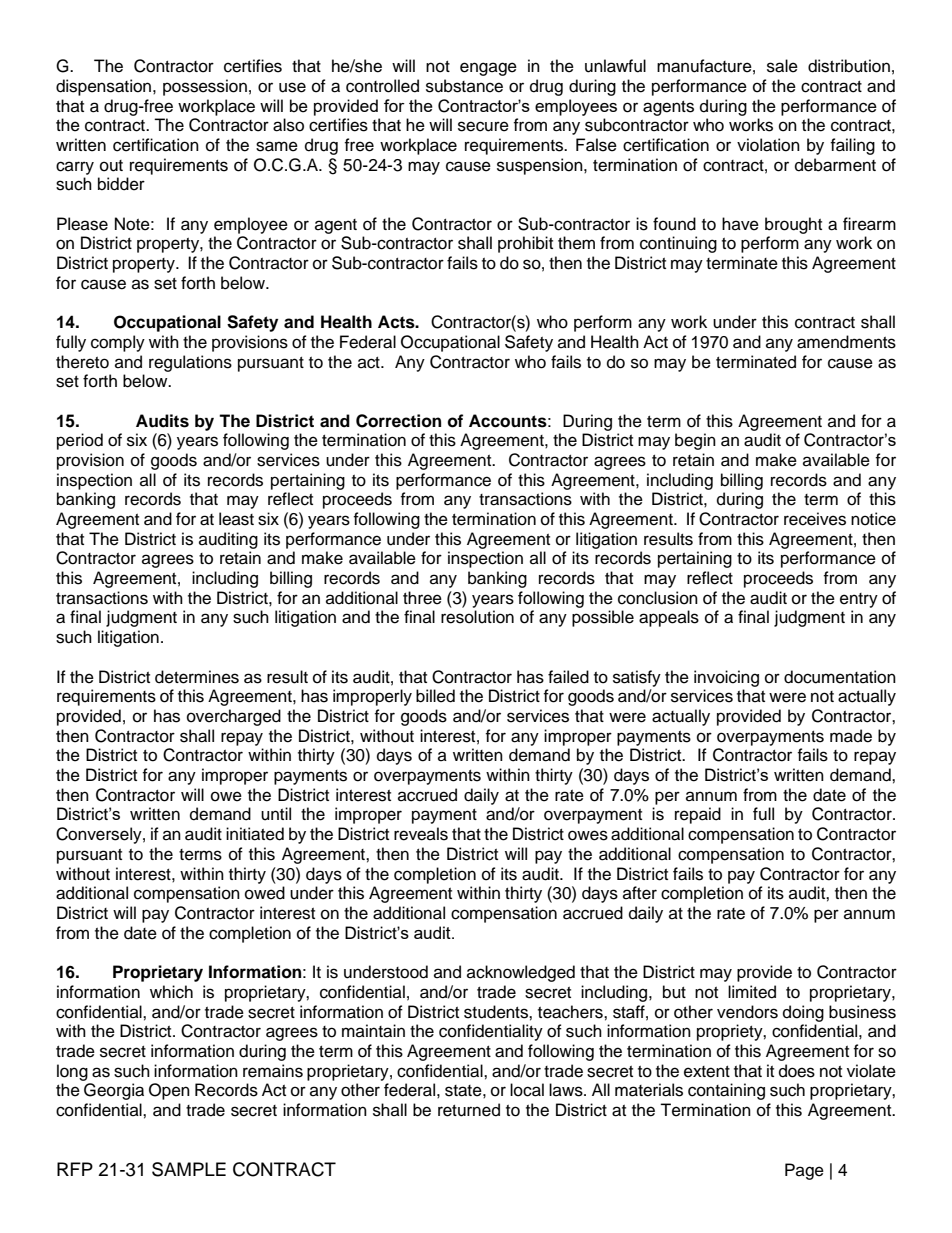 The width and height of the screenshot is (952, 1233). Describe the element at coordinates (398, 421) in the screenshot. I see `Correction` at that location.
